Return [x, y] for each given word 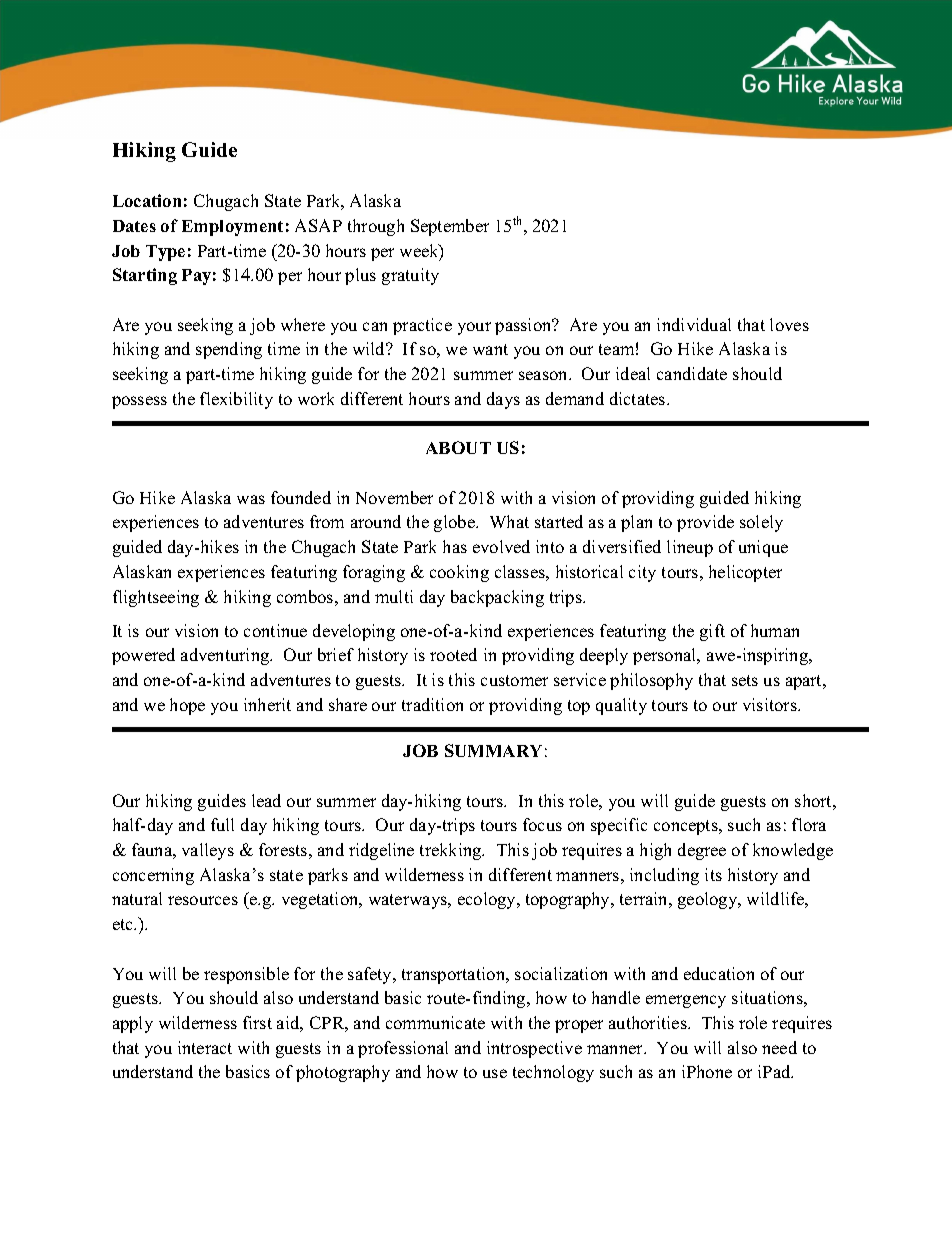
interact [205, 1047]
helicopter [745, 573]
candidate [692, 373]
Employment [232, 228]
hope [187, 706]
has [455, 546]
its [713, 874]
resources [203, 900]
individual [694, 324]
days [503, 400]
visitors [771, 704]
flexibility [236, 400]
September [450, 227]
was [251, 499]
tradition [432, 704]
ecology [488, 900]
